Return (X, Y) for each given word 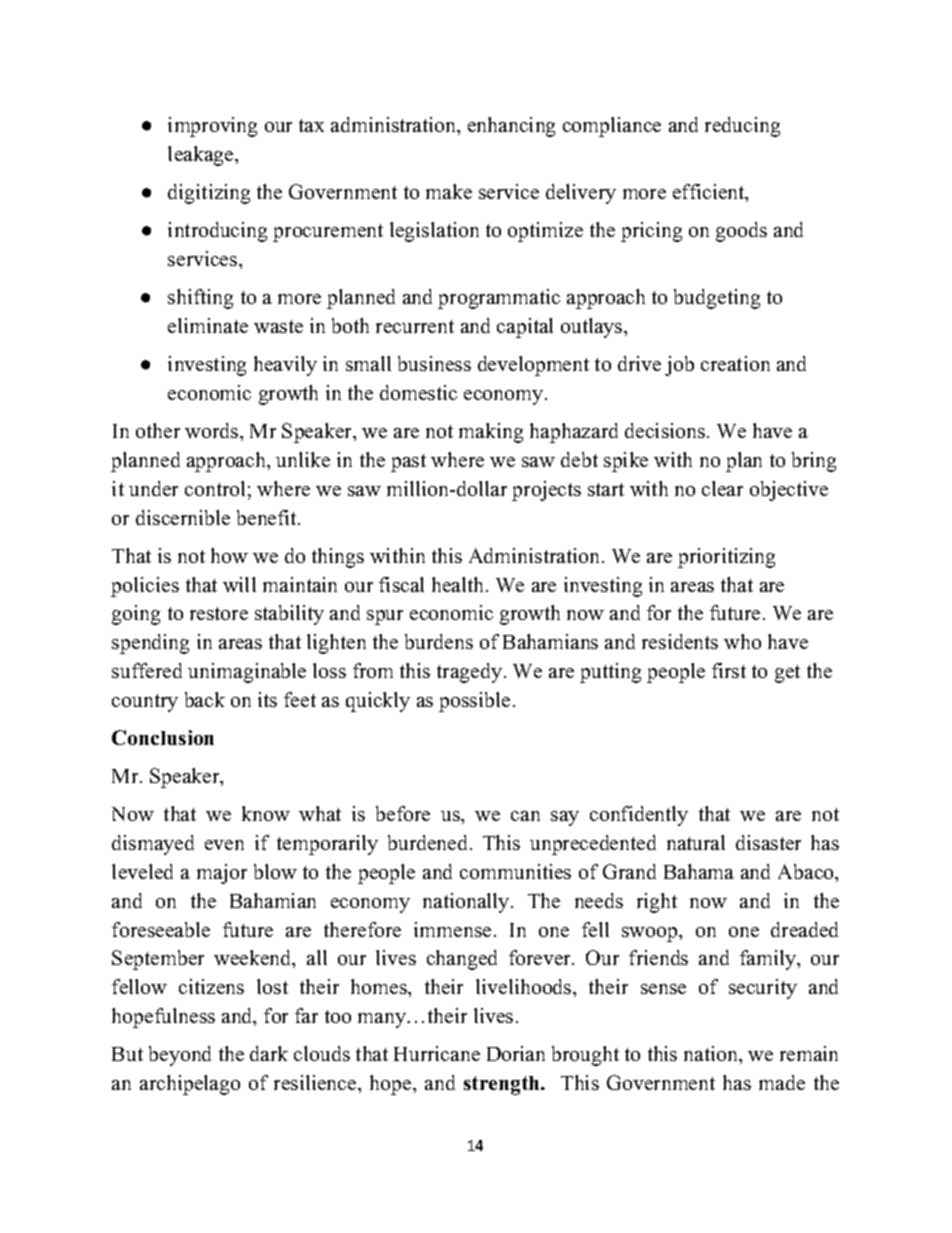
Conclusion (163, 737)
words (213, 430)
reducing (742, 127)
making (491, 433)
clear (722, 488)
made (782, 1082)
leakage (202, 156)
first (729, 670)
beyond (180, 1056)
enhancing (511, 127)
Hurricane (437, 1053)
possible (474, 702)
